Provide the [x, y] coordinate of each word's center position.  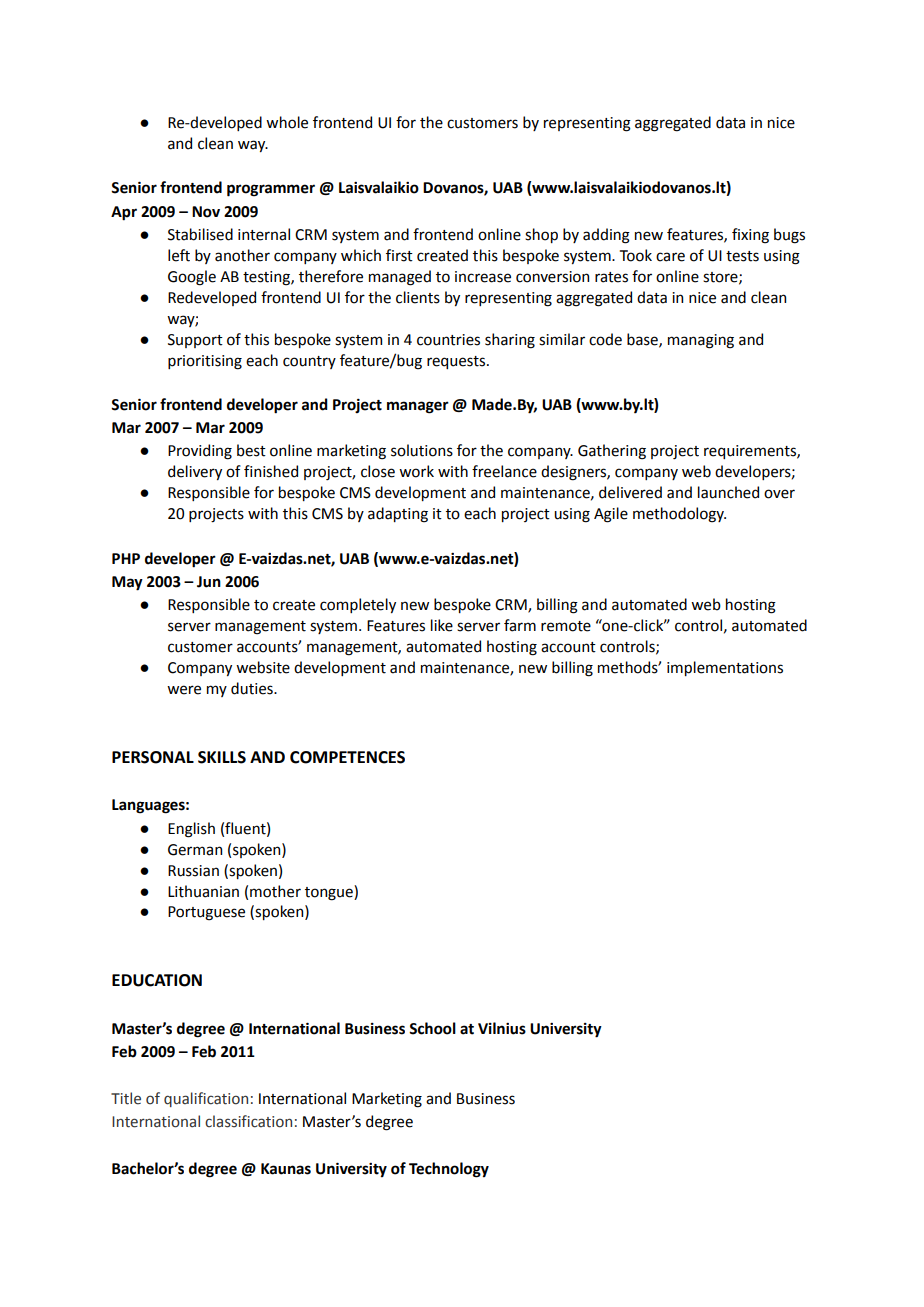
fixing [750, 236]
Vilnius [502, 1028]
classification [248, 1121]
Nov [206, 212]
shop [541, 235]
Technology [449, 1170]
